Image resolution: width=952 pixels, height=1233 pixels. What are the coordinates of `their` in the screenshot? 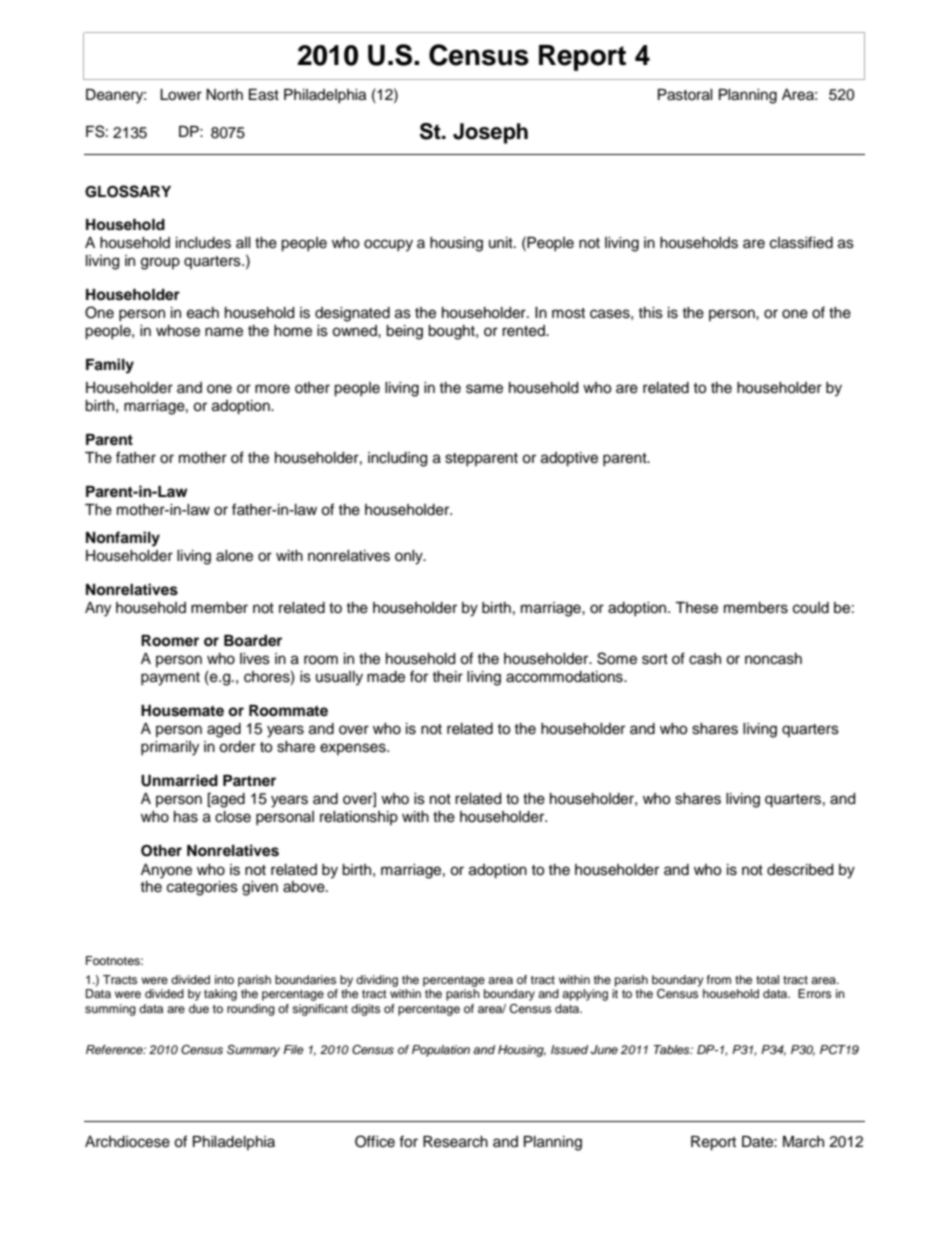 It's located at (447, 677).
